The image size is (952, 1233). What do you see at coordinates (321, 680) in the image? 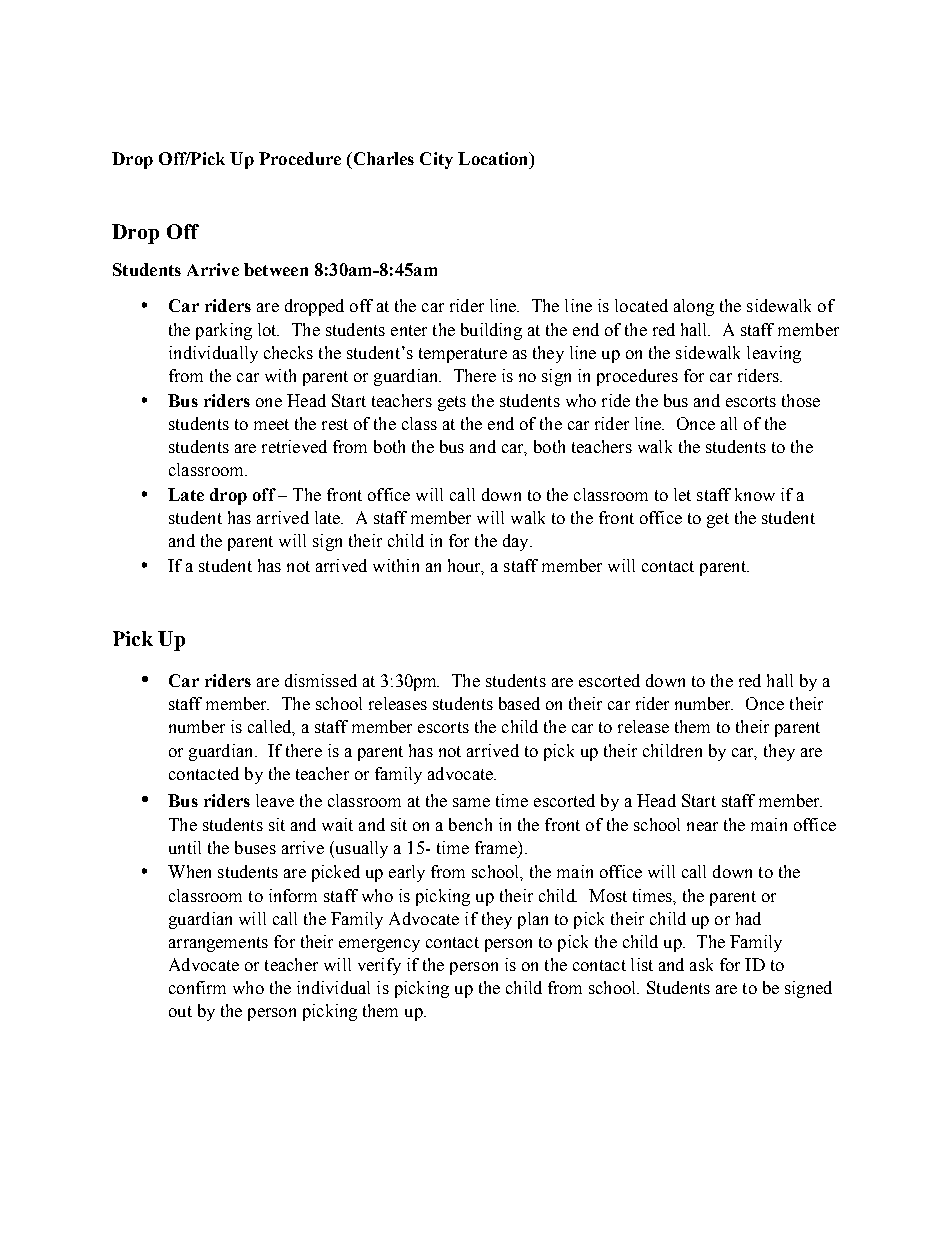
I see `dismissed` at bounding box center [321, 680].
